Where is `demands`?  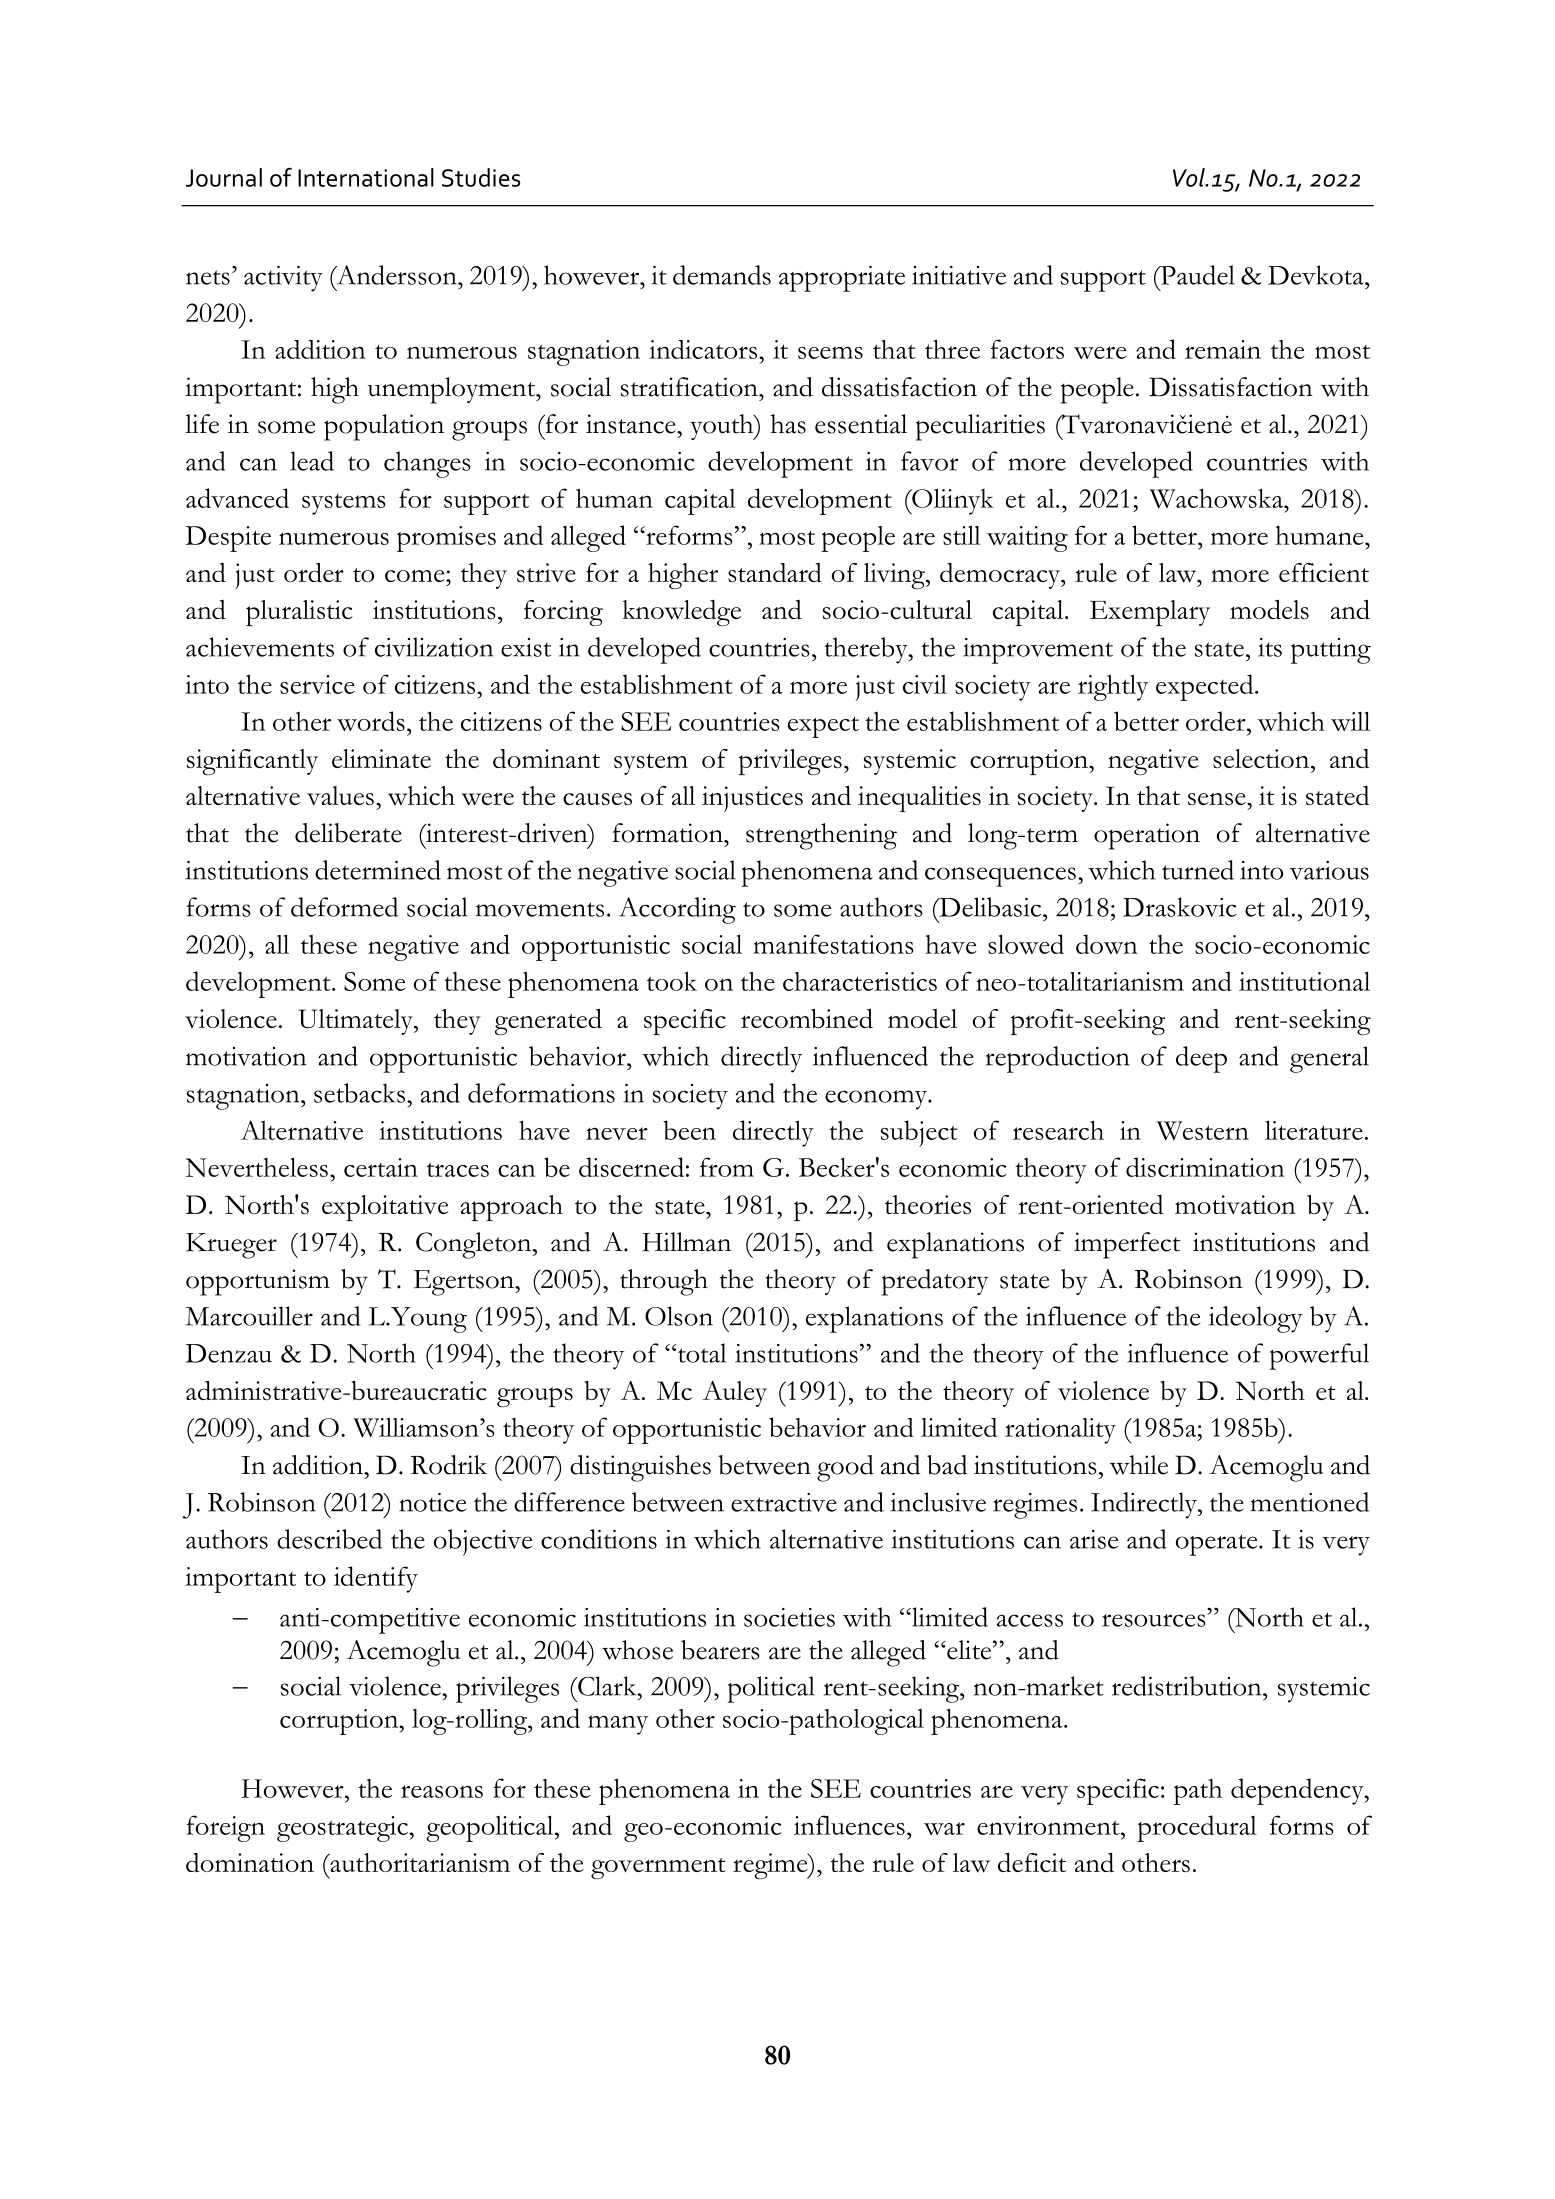 demands is located at coordinates (722, 275).
